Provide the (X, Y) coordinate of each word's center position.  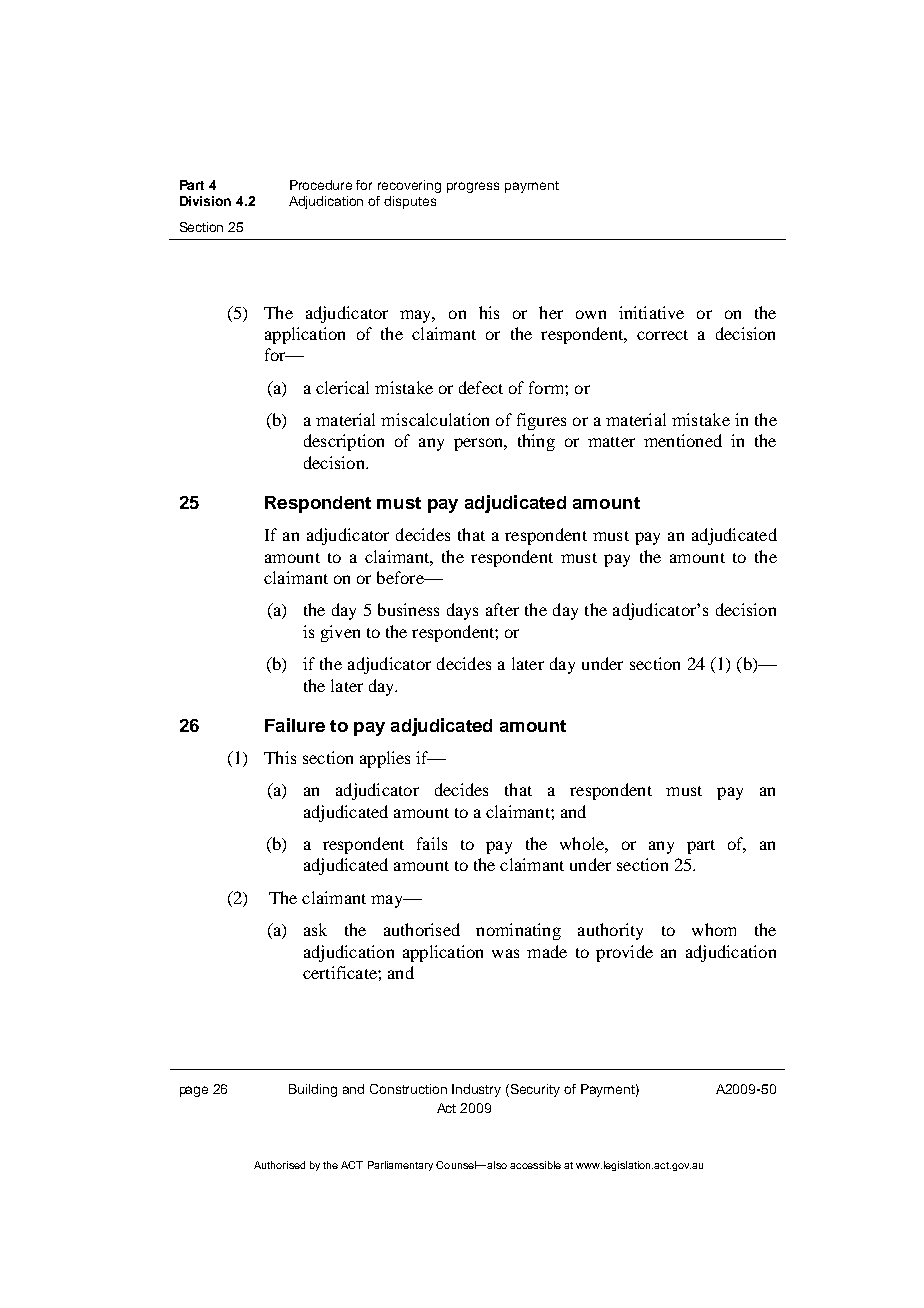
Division (205, 201)
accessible (535, 1165)
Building (313, 1090)
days (462, 611)
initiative (651, 312)
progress (473, 187)
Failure (295, 725)
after (502, 609)
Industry (476, 1090)
